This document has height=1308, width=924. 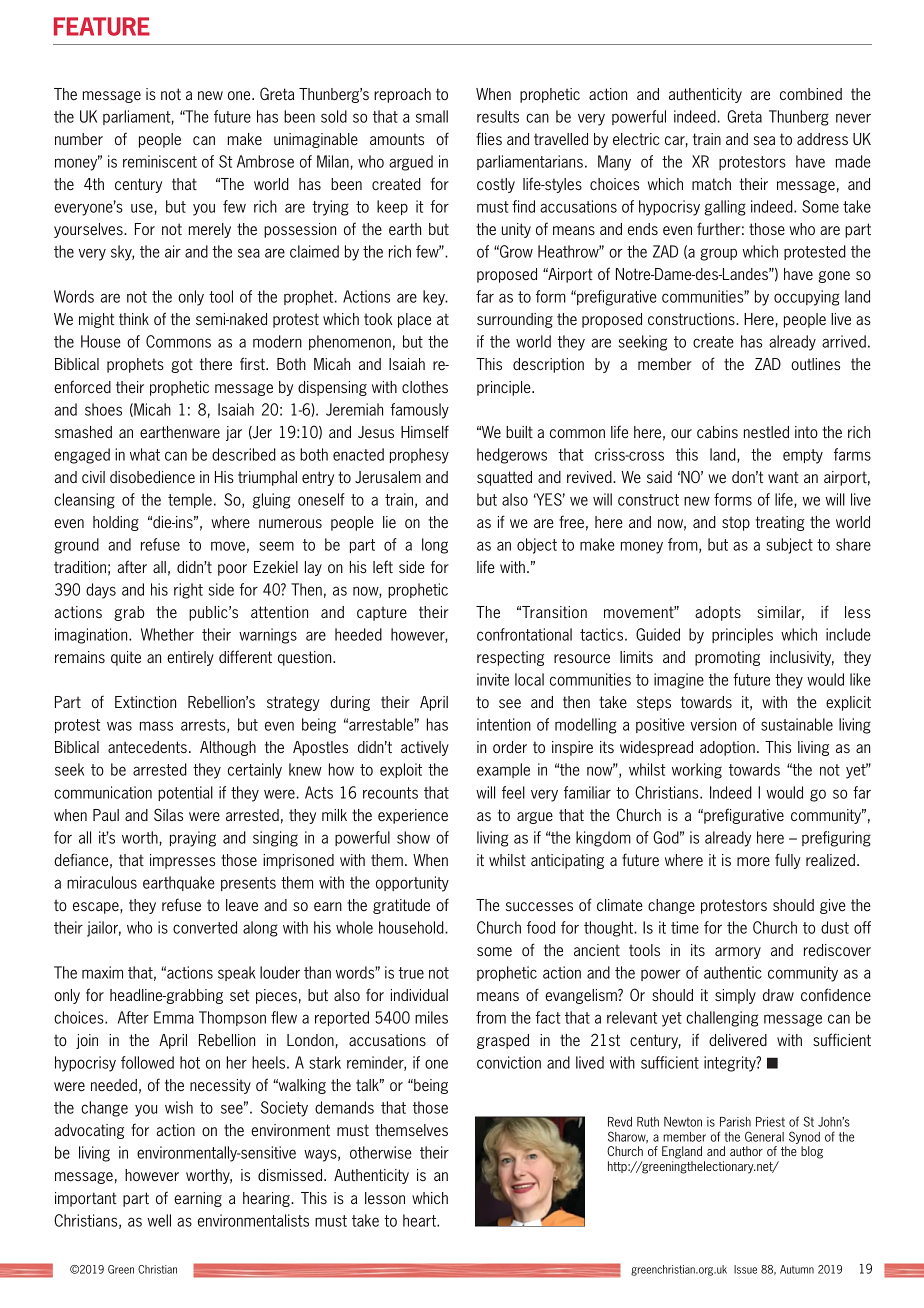 What do you see at coordinates (802, 658) in the document?
I see `inclusivity` at bounding box center [802, 658].
